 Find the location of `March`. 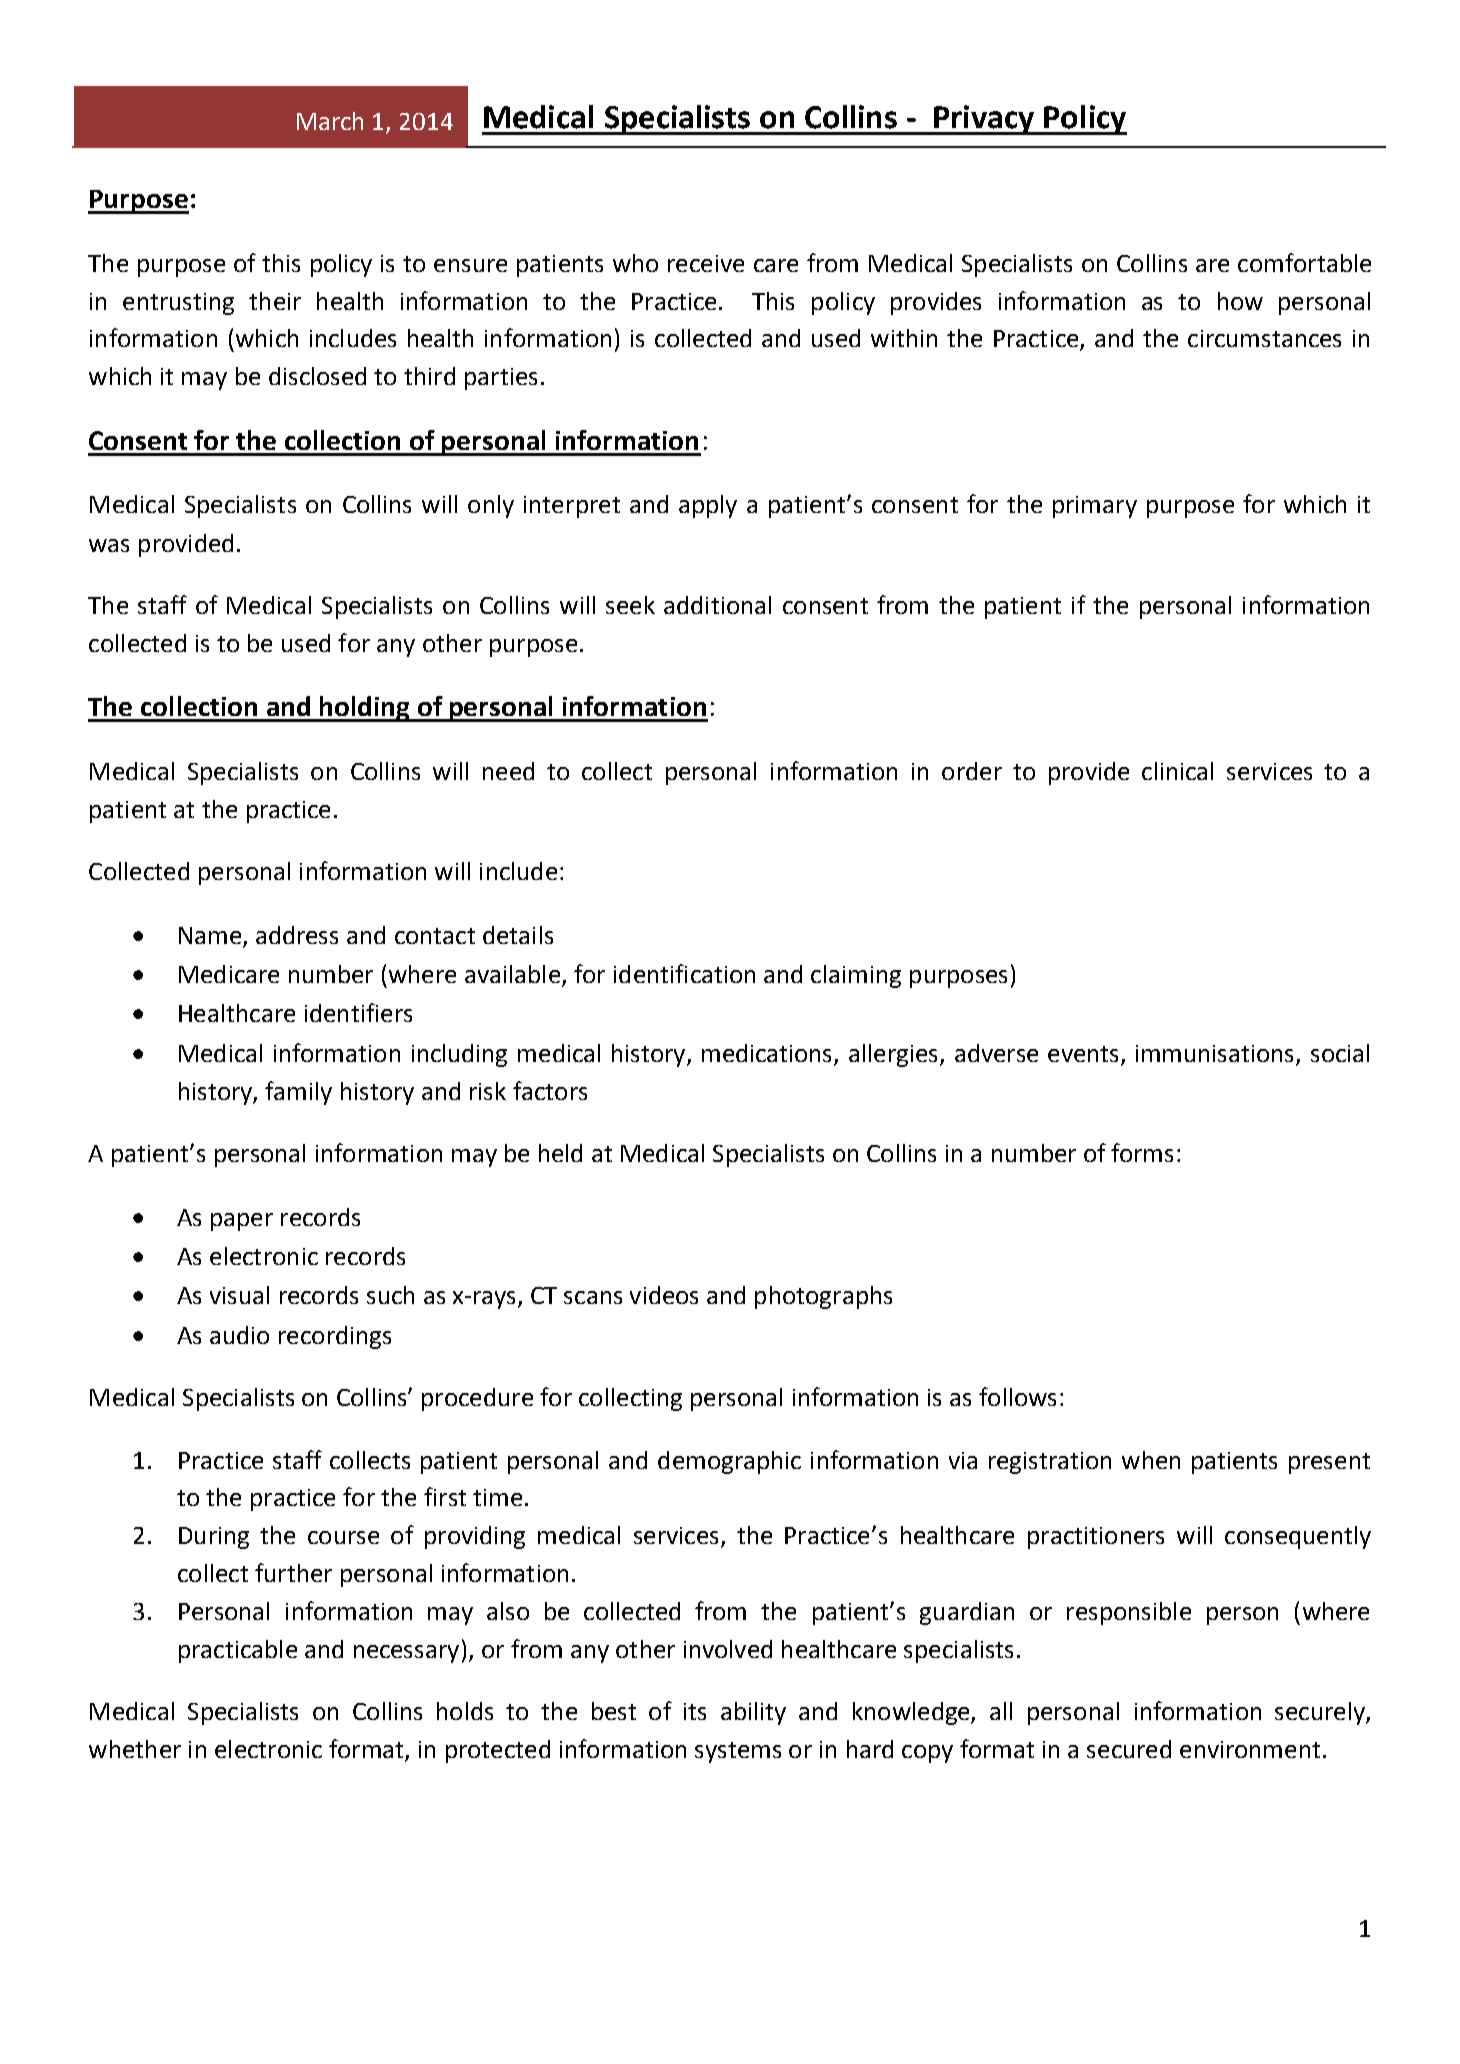

March is located at coordinates (330, 121).
